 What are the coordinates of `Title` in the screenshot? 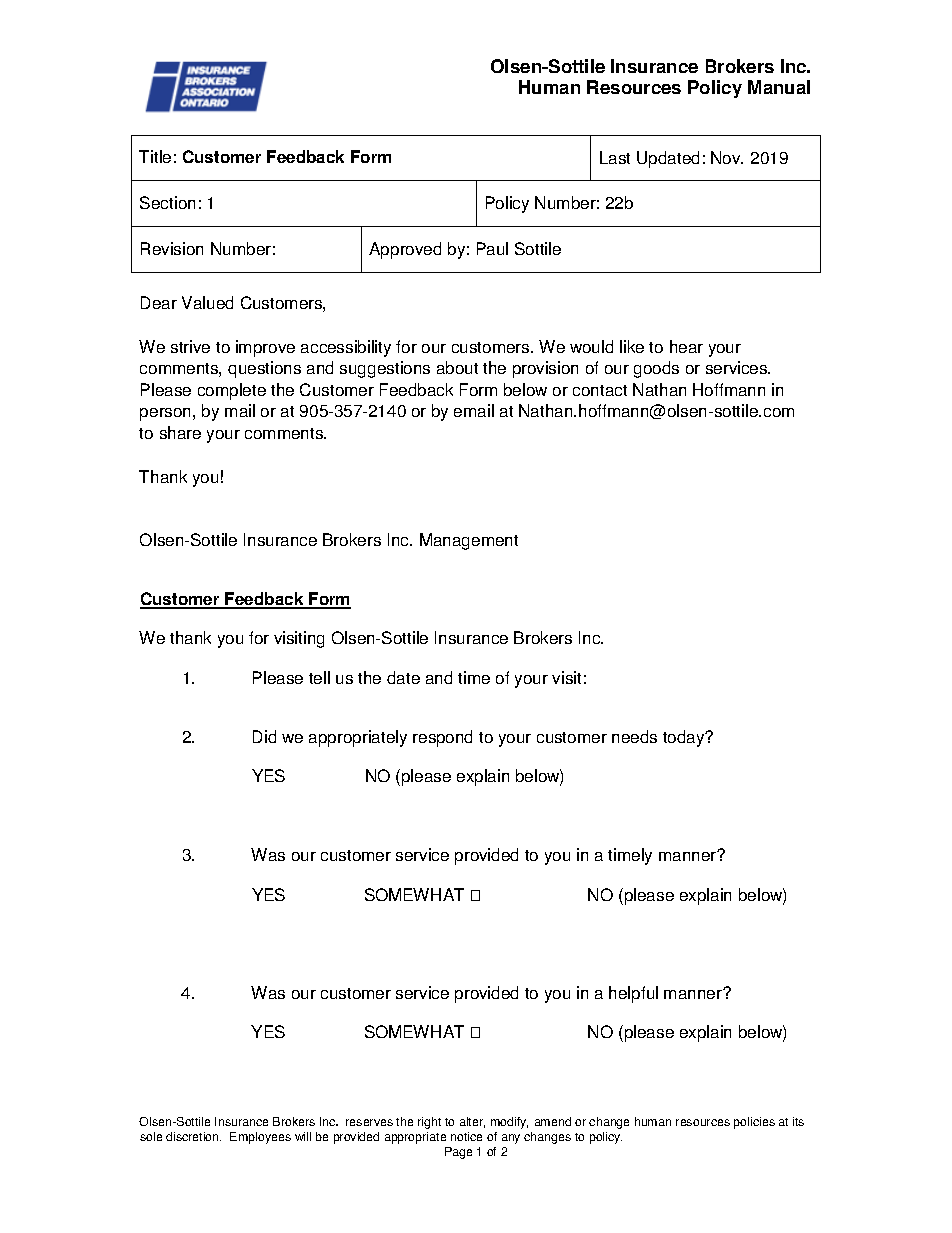 It's located at (155, 156).
